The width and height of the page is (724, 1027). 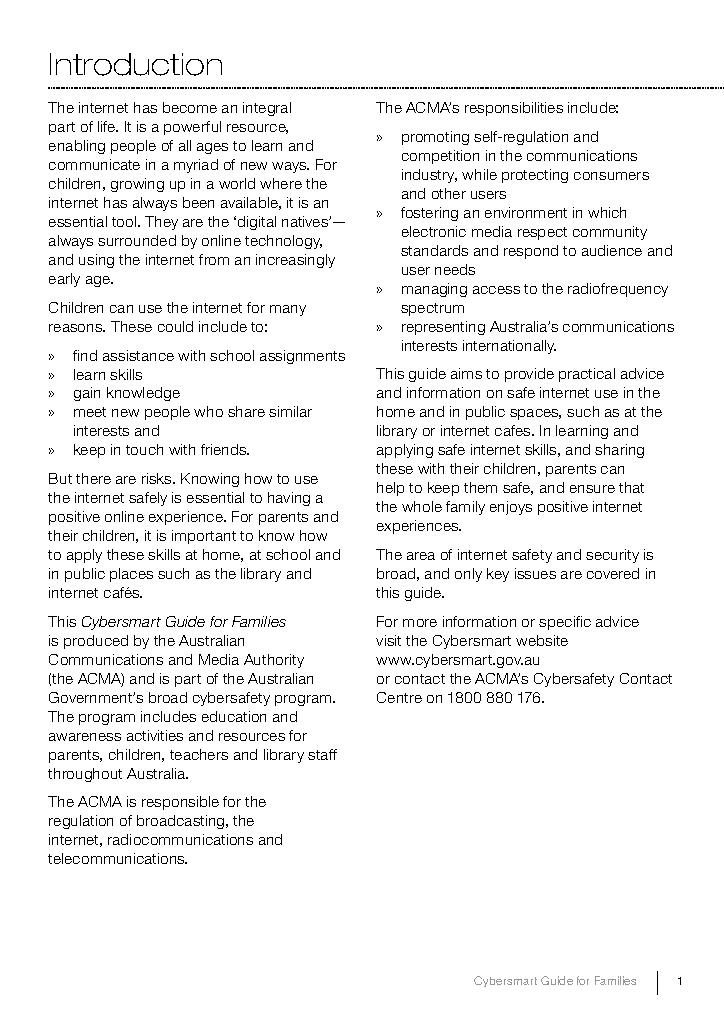 What do you see at coordinates (290, 411) in the page?
I see `similar` at bounding box center [290, 411].
